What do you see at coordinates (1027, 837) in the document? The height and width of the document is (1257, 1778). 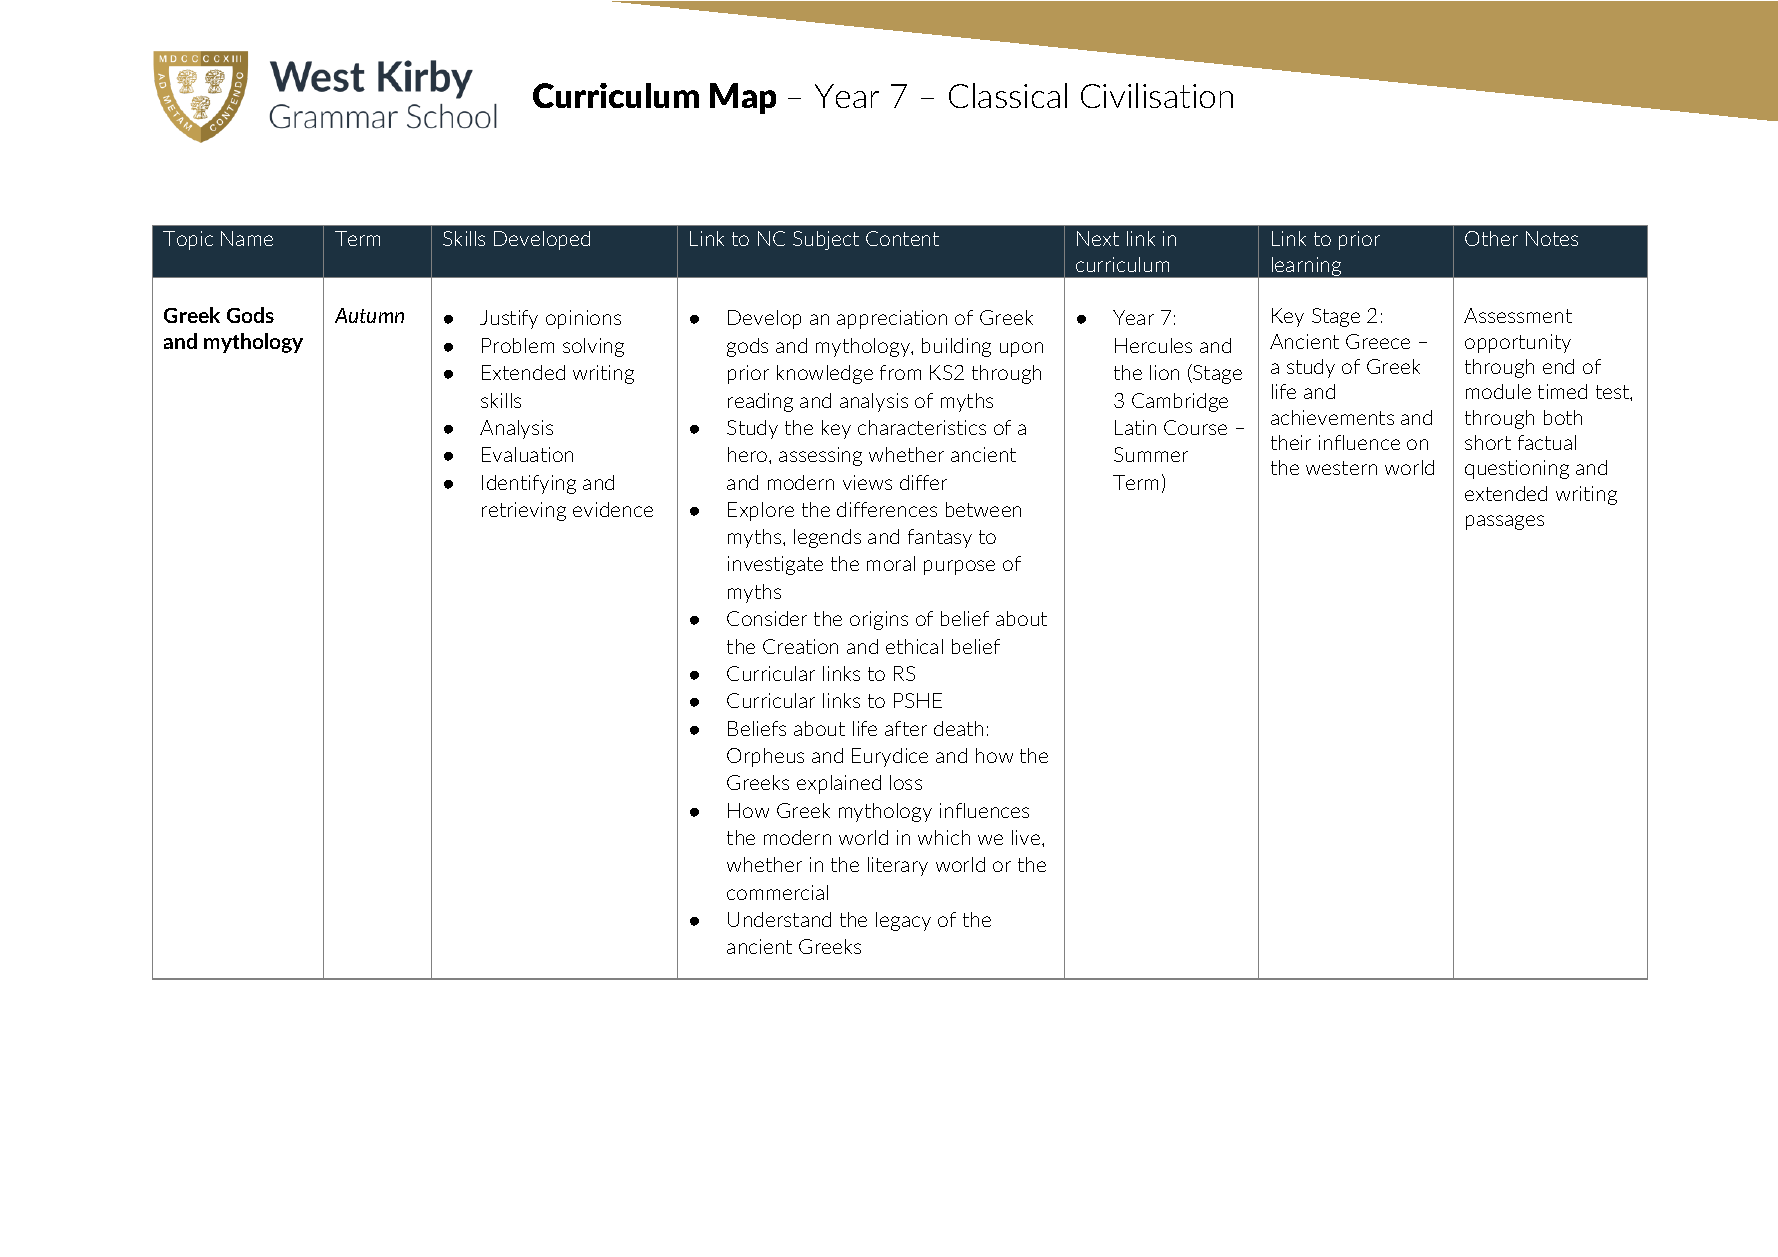 I see `live` at bounding box center [1027, 837].
